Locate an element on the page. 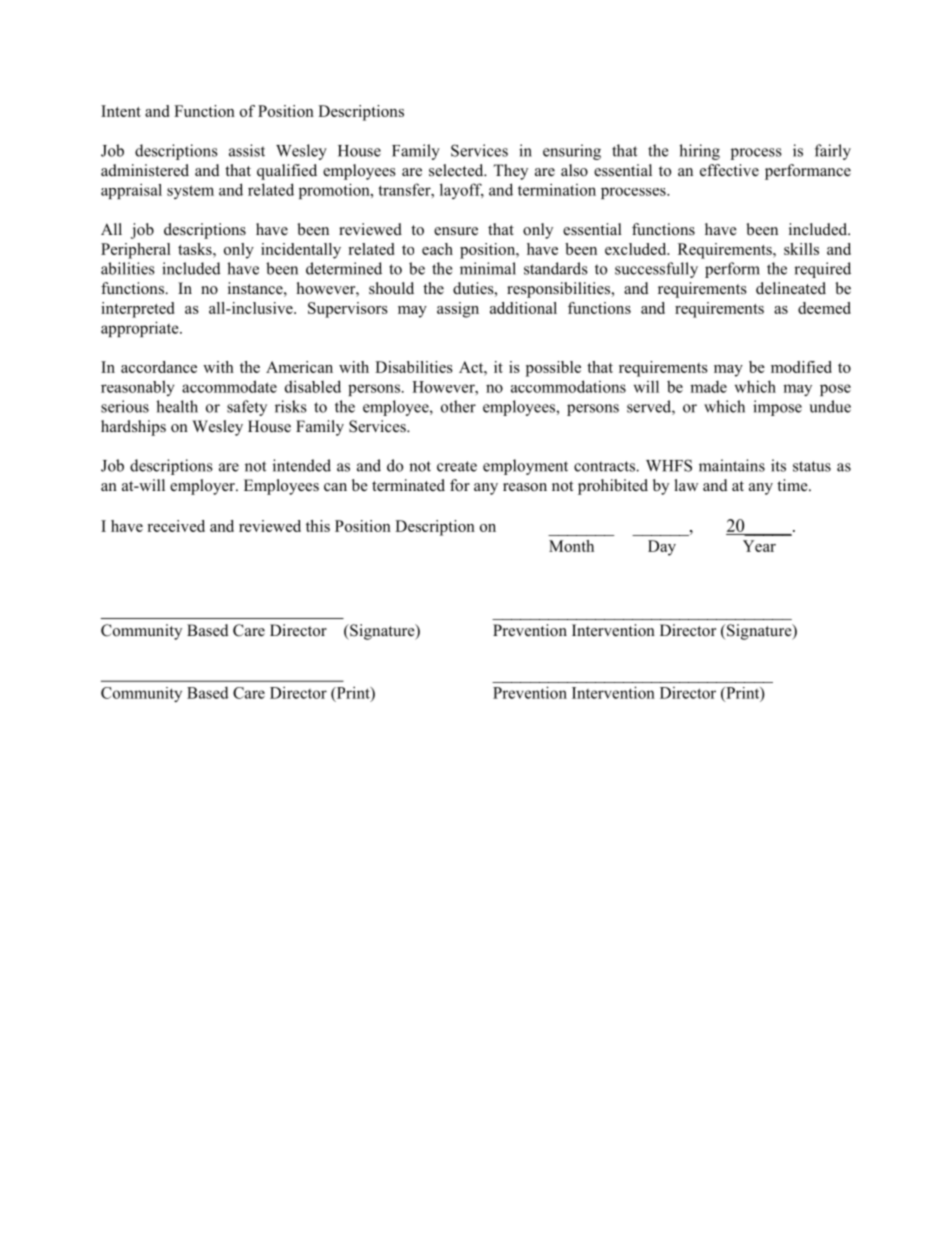 The width and height of the image is (952, 1233). maintains is located at coordinates (732, 465).
